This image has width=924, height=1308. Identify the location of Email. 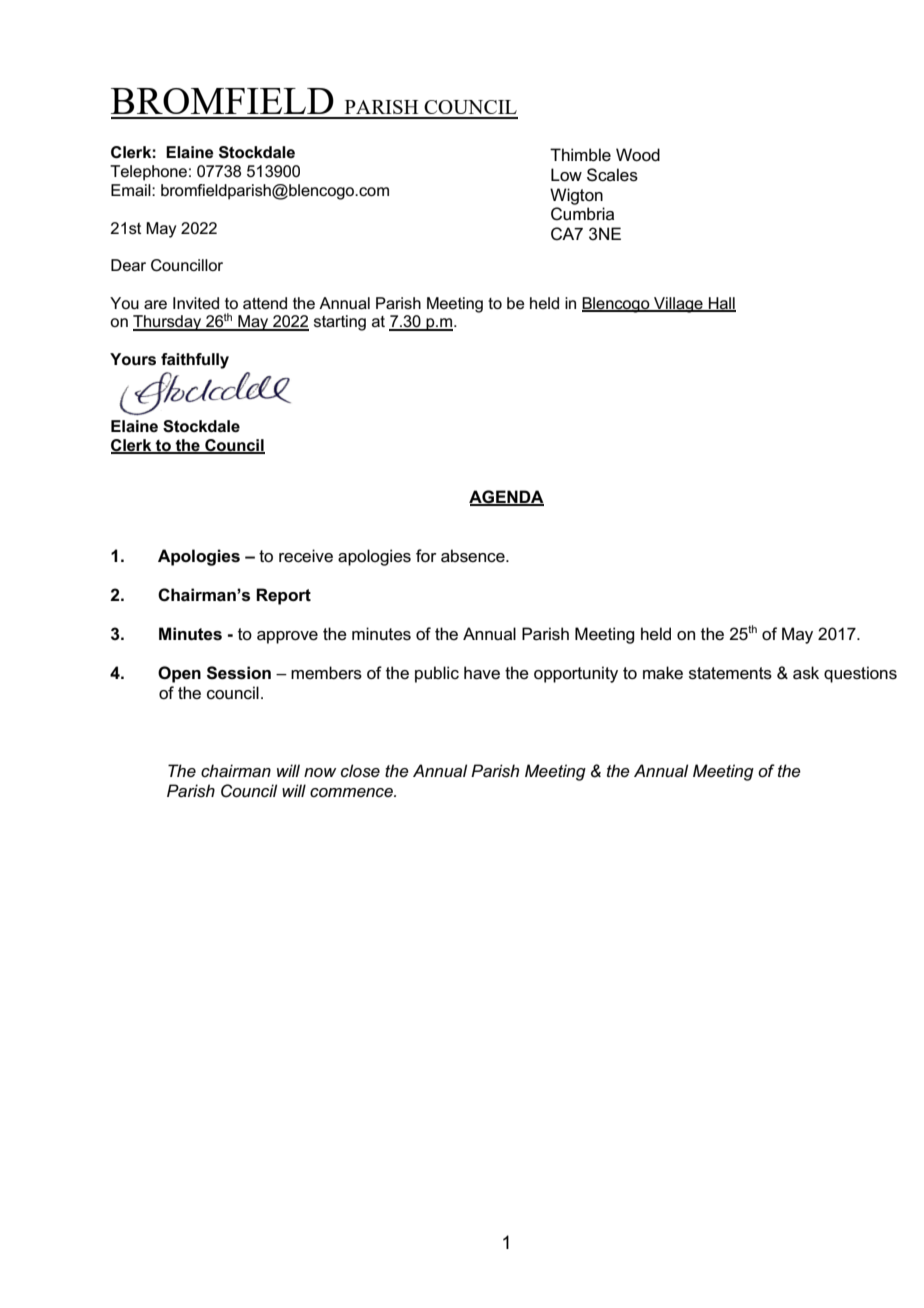
(132, 190).
